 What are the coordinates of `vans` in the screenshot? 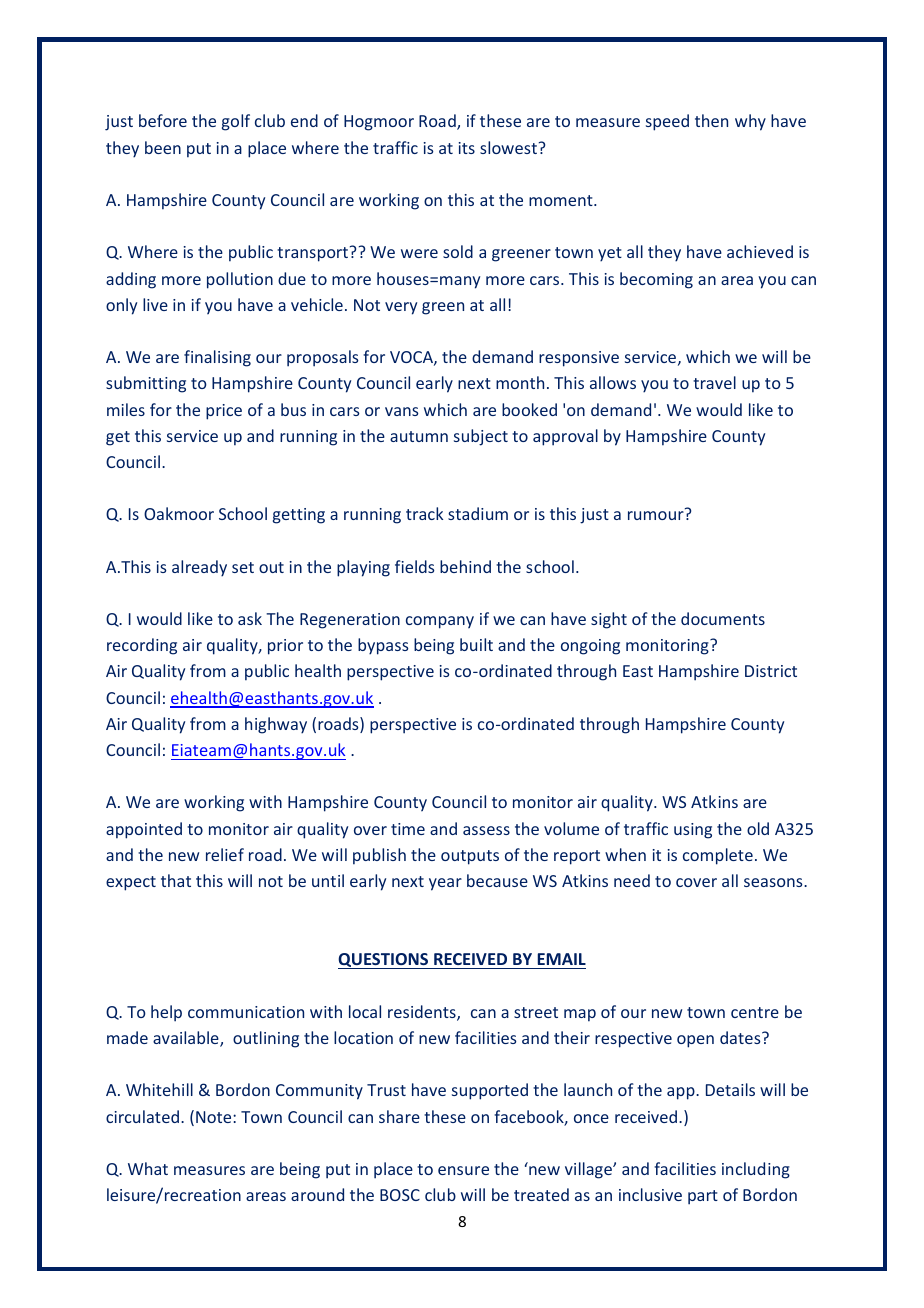 It's located at (402, 411).
